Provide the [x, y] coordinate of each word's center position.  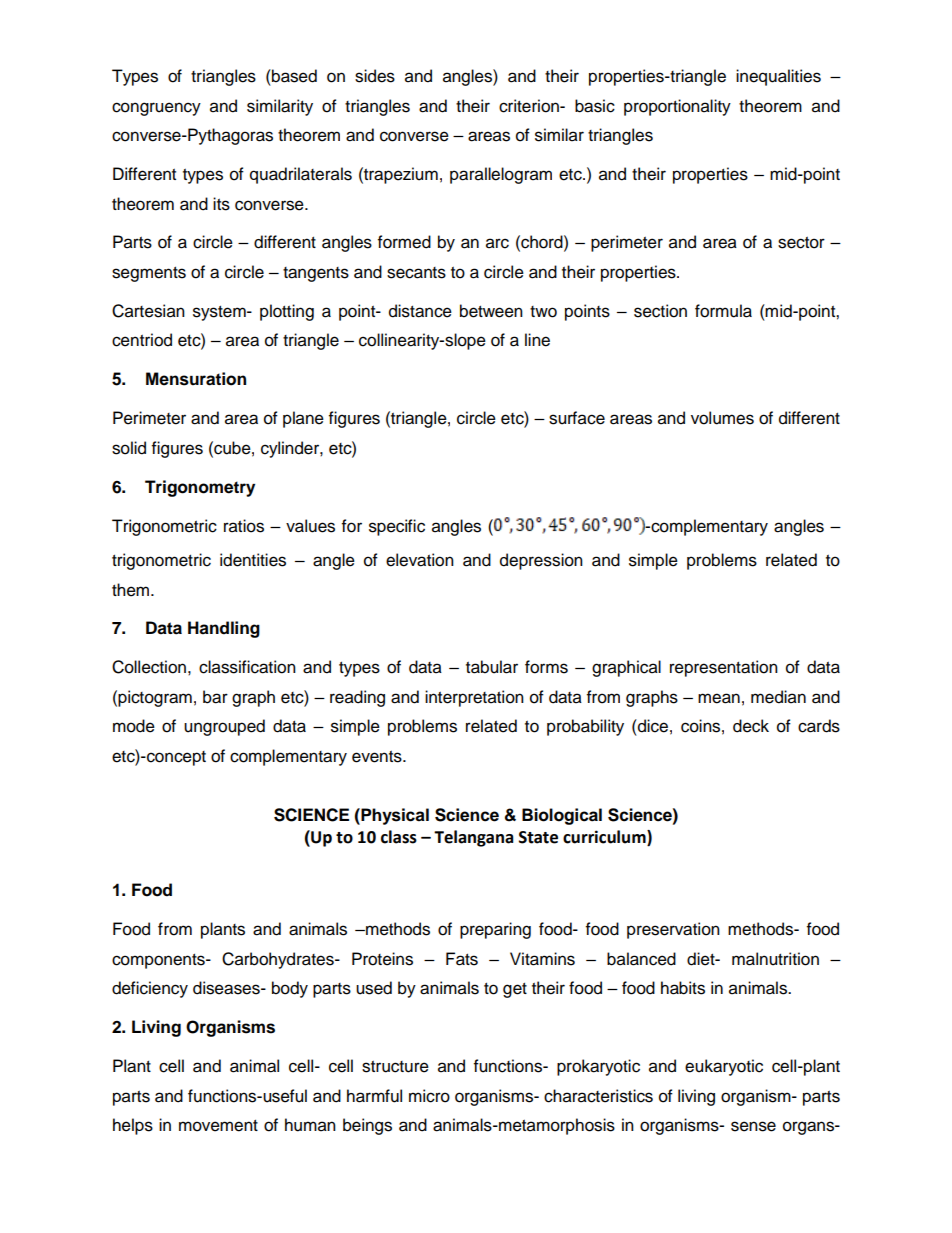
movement [218, 1126]
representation [724, 668]
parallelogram [501, 175]
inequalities [778, 77]
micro [429, 1096]
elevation [420, 560]
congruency [156, 109]
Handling [224, 629]
